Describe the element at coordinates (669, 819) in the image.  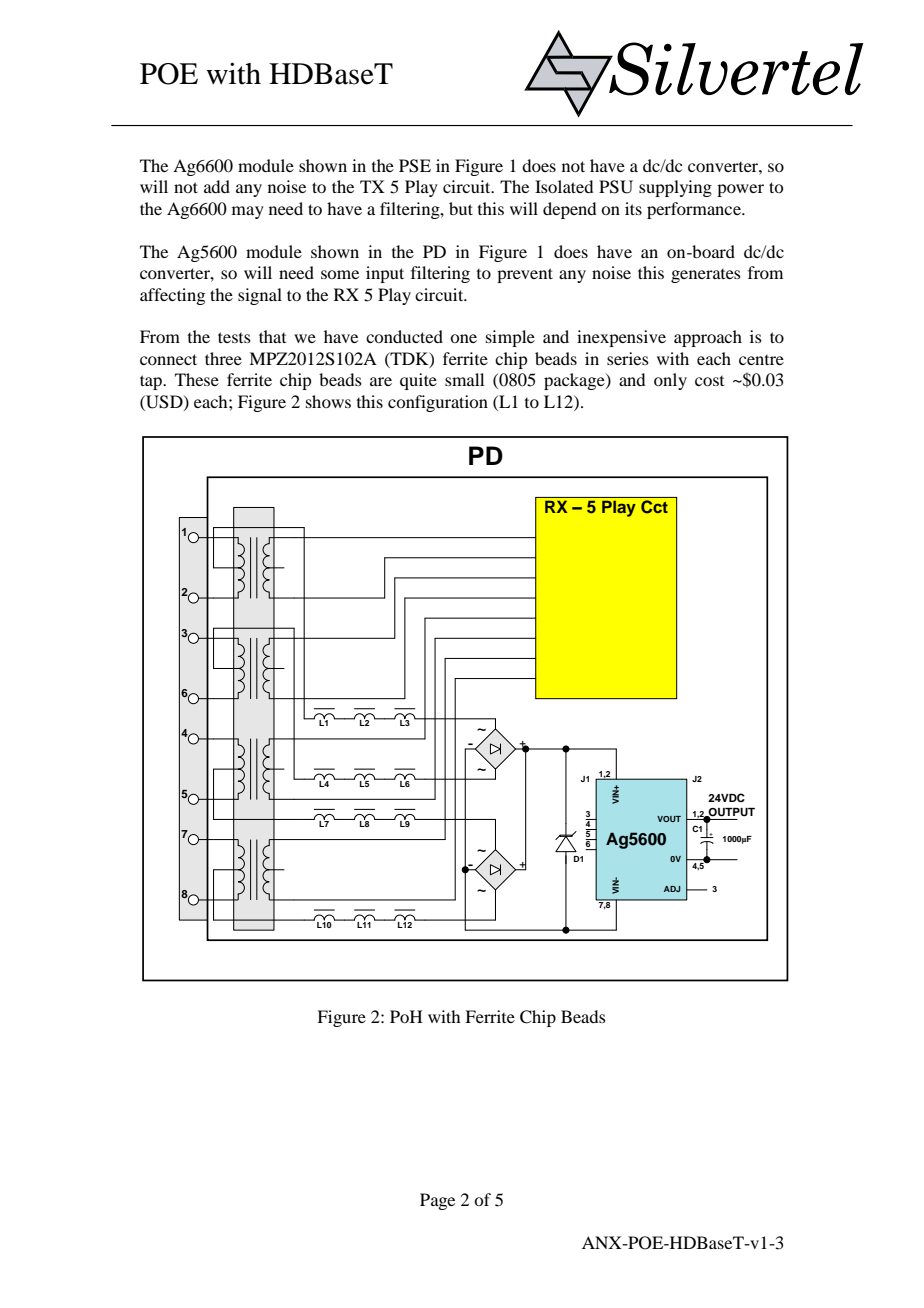
I see `VOUT` at that location.
